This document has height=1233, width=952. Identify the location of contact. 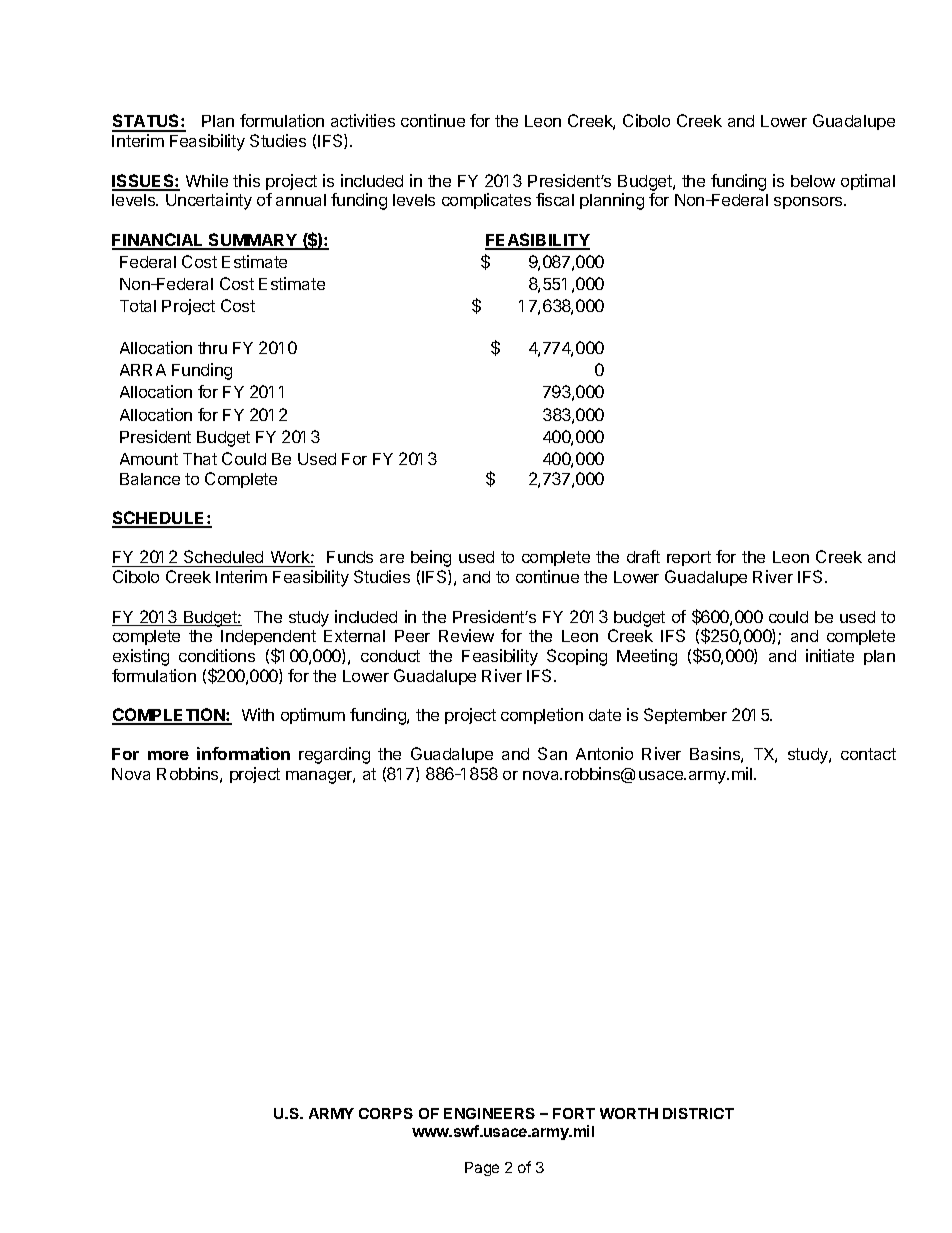
(868, 754).
